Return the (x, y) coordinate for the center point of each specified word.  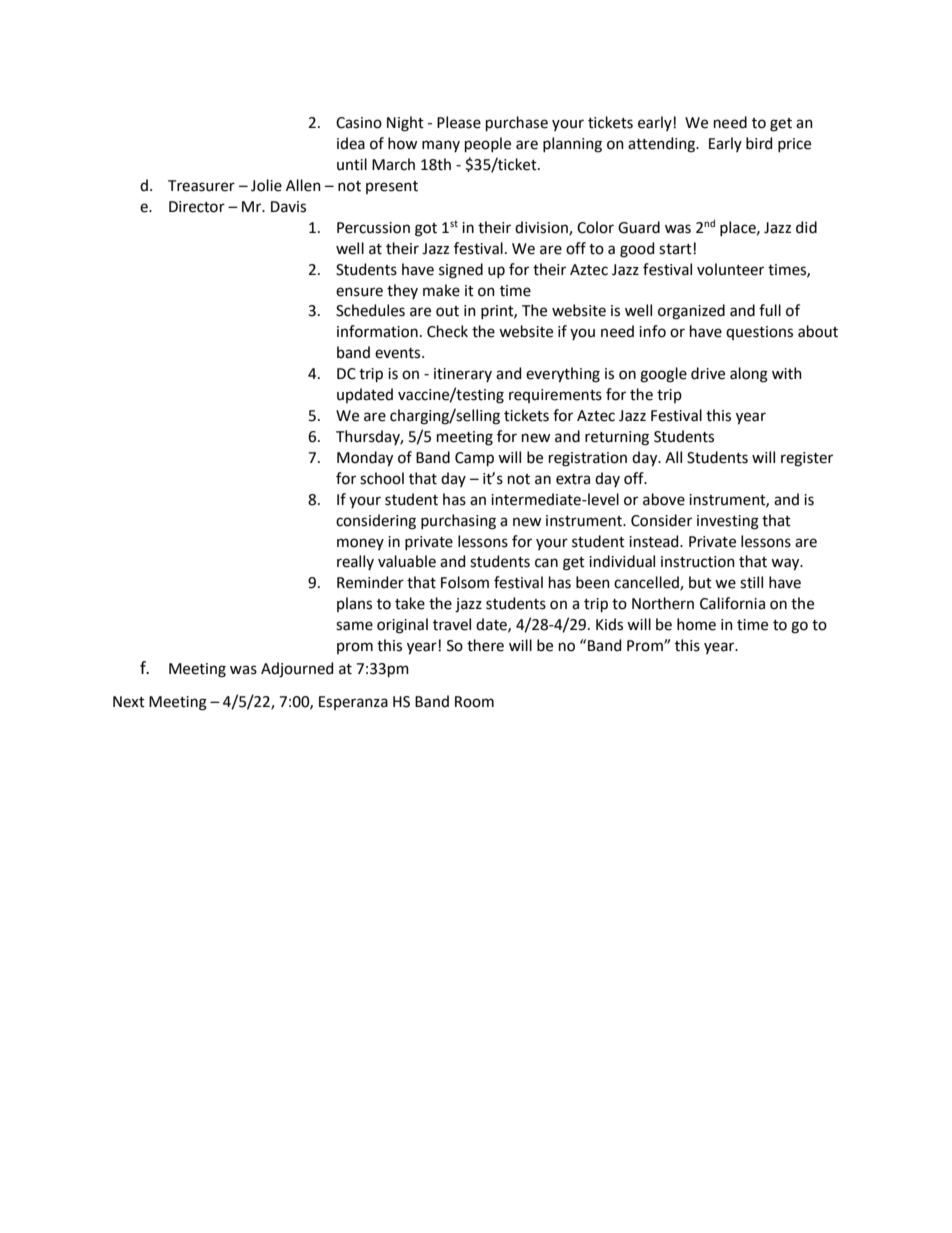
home (696, 624)
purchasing (458, 522)
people (488, 144)
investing (728, 522)
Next (129, 702)
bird (759, 143)
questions (759, 333)
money (360, 544)
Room (474, 702)
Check (447, 331)
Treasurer (201, 186)
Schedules (370, 310)
